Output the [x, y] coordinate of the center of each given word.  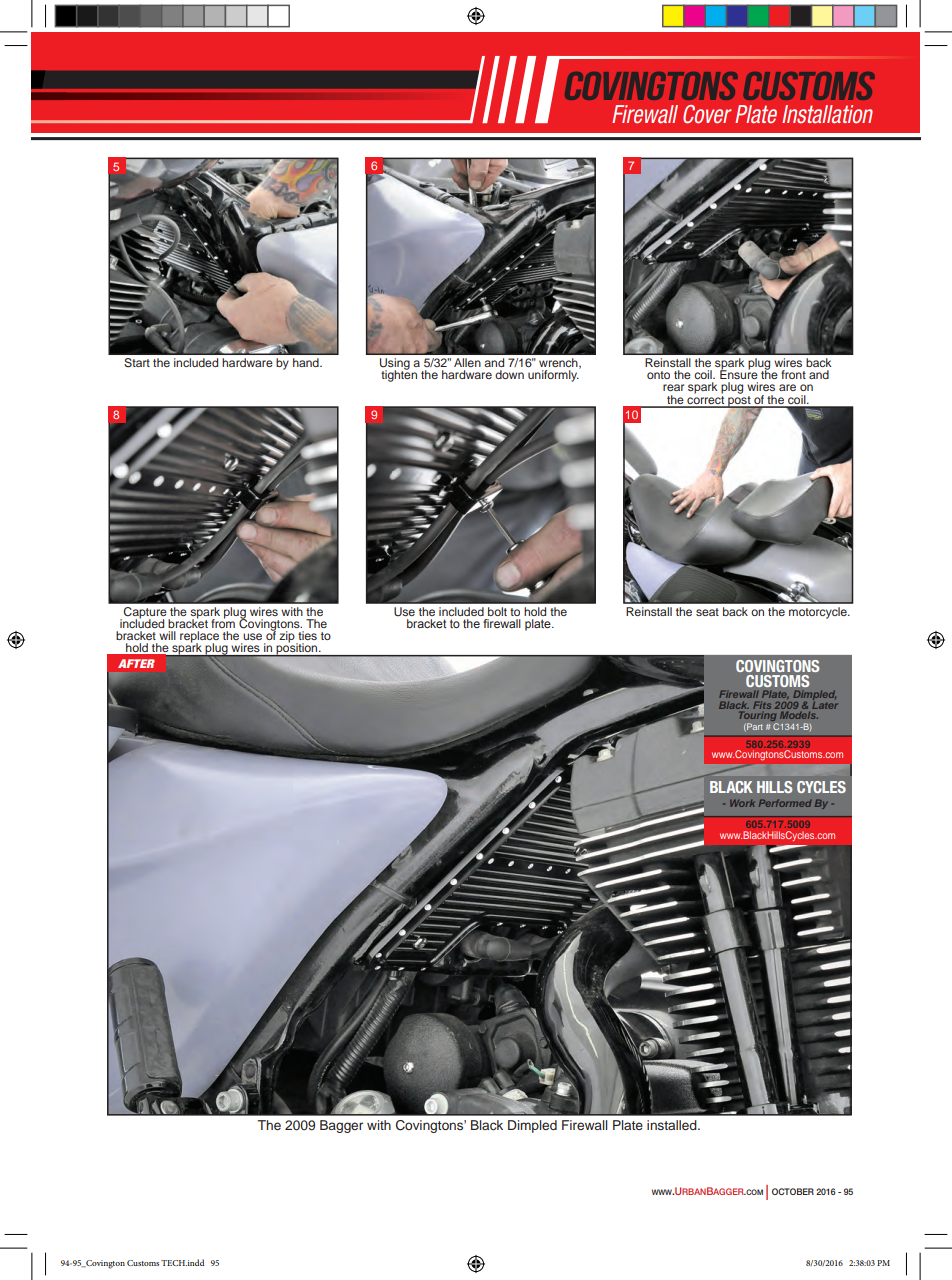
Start [137, 362]
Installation [827, 114]
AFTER [136, 663]
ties [307, 635]
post [739, 400]
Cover [707, 114]
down [509, 374]
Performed [785, 803]
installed [673, 1125]
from [223, 622]
